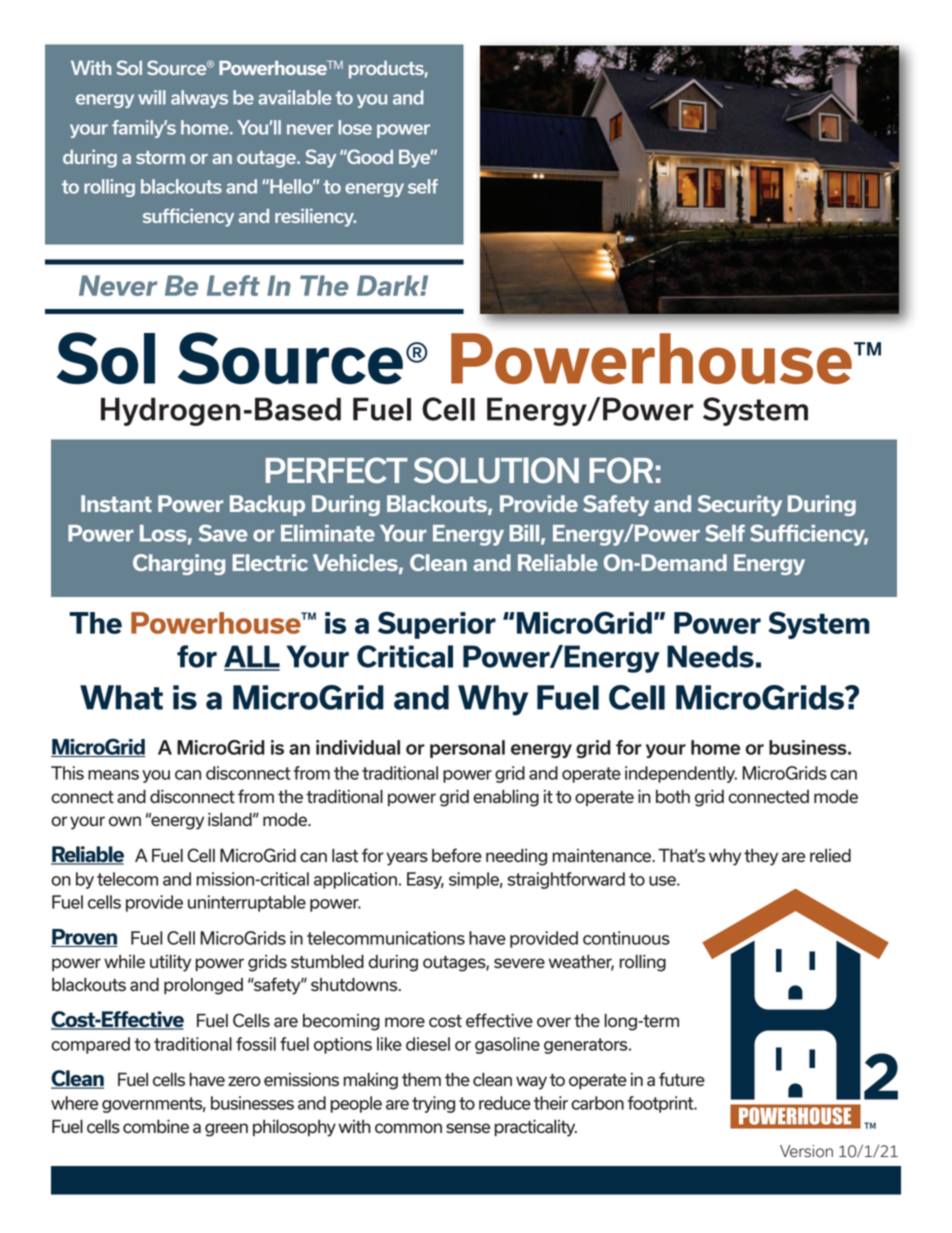 The height and width of the screenshot is (1233, 952). What do you see at coordinates (468, 1128) in the screenshot?
I see `sense` at bounding box center [468, 1128].
